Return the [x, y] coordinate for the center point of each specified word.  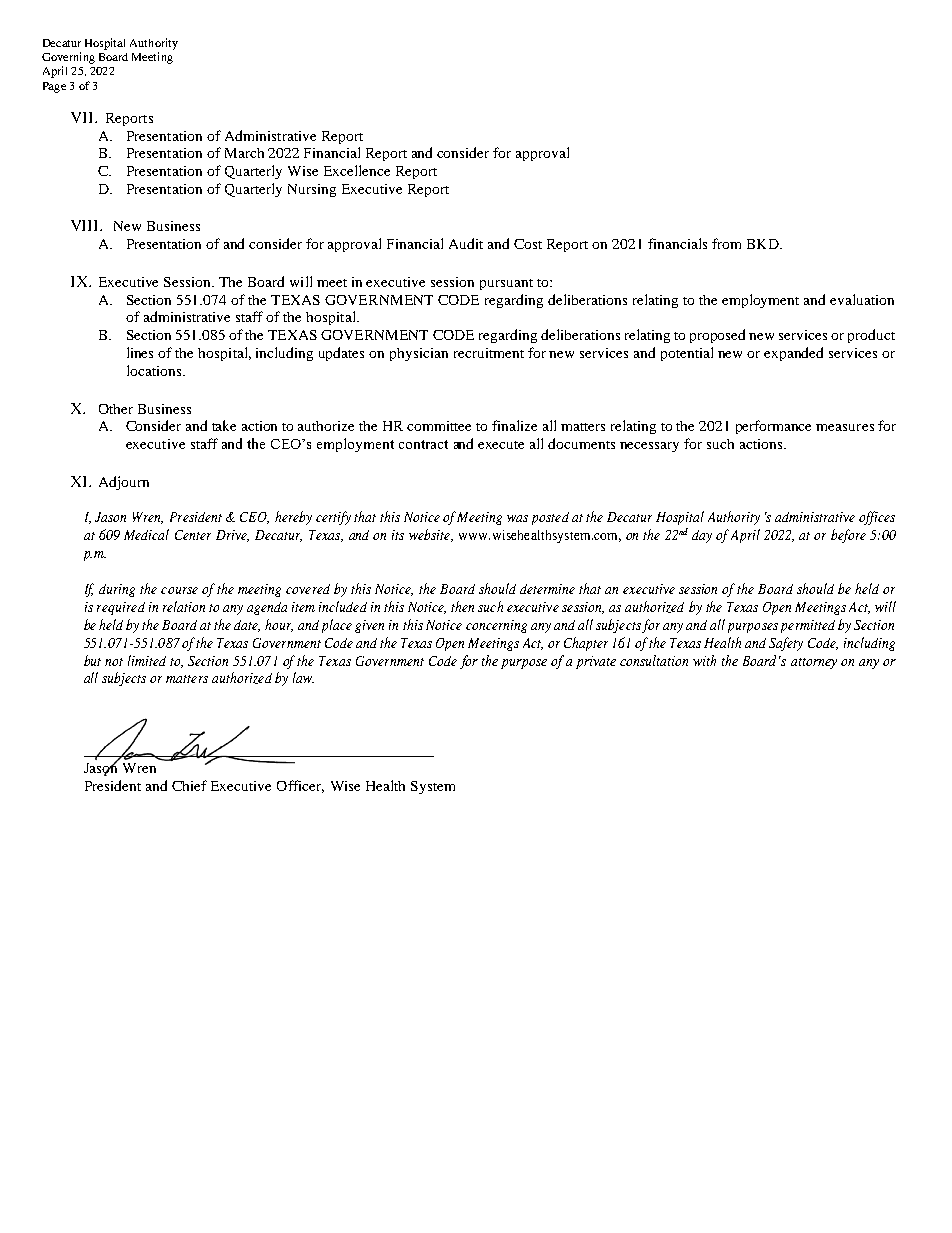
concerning [496, 626]
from [726, 243]
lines [140, 352]
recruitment [489, 353]
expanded [793, 354]
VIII [86, 225]
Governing [68, 58]
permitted [808, 626]
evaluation [862, 299]
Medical [146, 534]
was [517, 518]
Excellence [357, 170]
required [121, 608]
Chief [189, 785]
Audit [466, 243]
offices [877, 518]
